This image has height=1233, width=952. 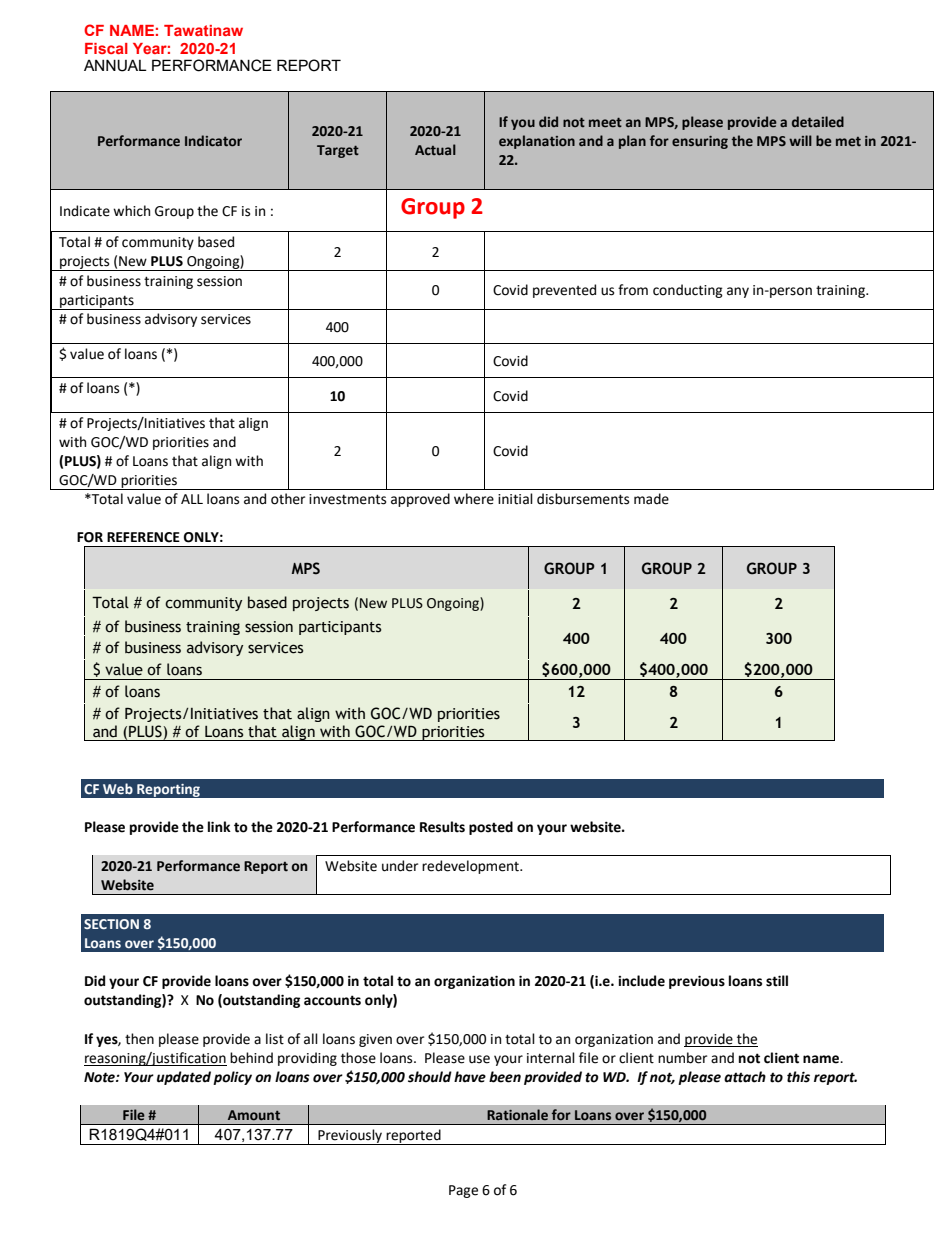 What do you see at coordinates (777, 981) in the image?
I see `still` at bounding box center [777, 981].
